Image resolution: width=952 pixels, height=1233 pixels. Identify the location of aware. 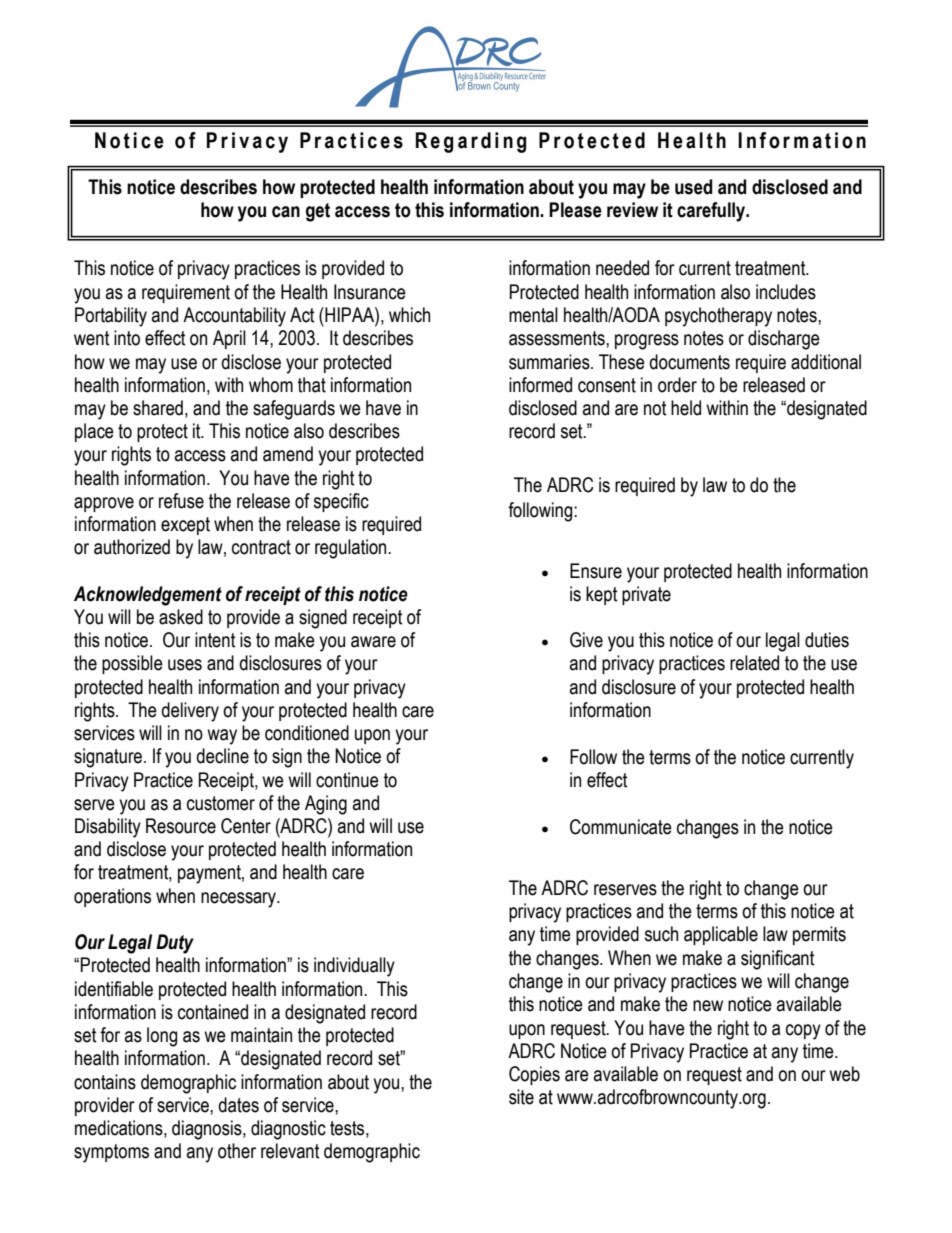
(373, 642).
